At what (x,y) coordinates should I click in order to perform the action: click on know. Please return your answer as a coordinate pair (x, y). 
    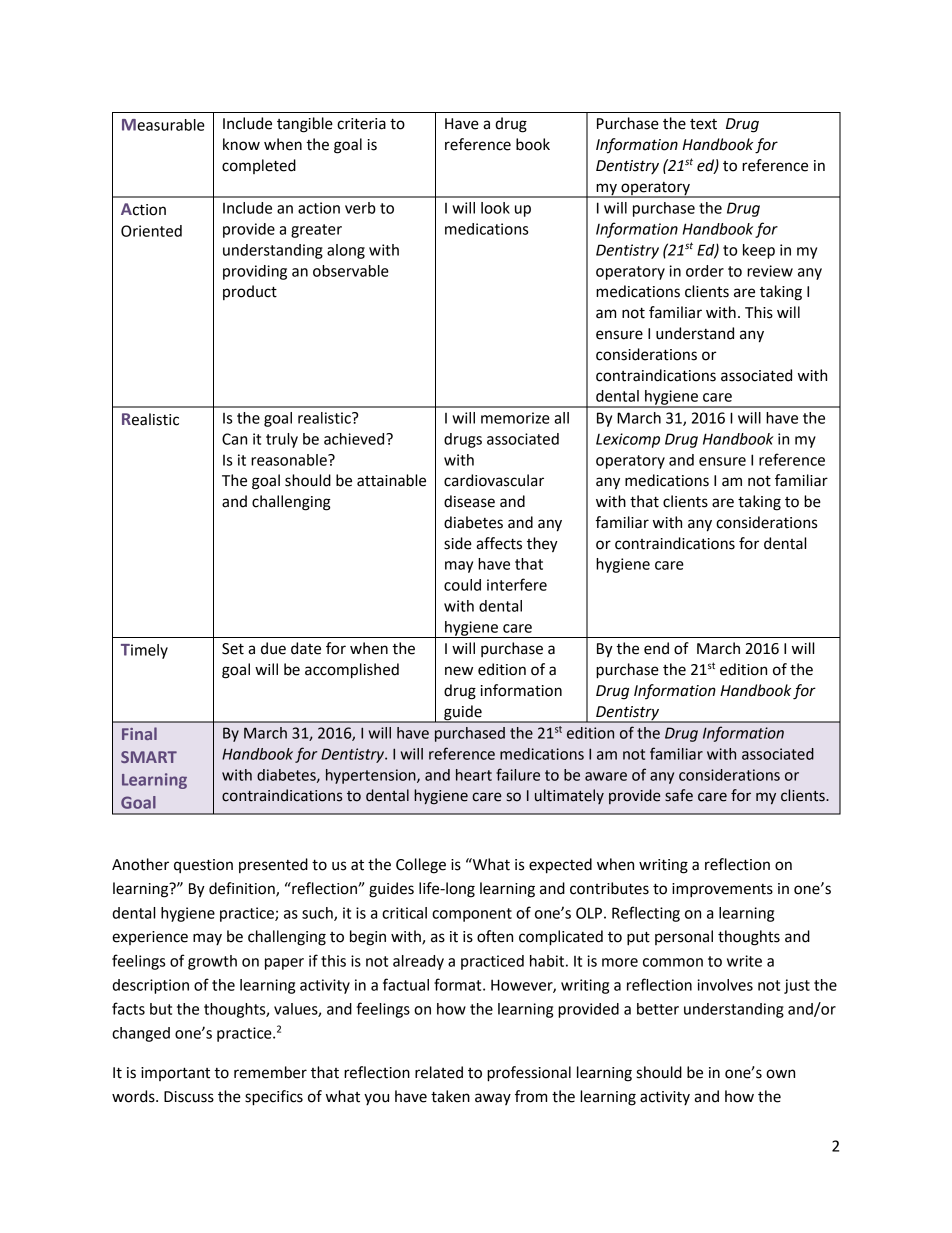
    Looking at the image, I should click on (241, 144).
